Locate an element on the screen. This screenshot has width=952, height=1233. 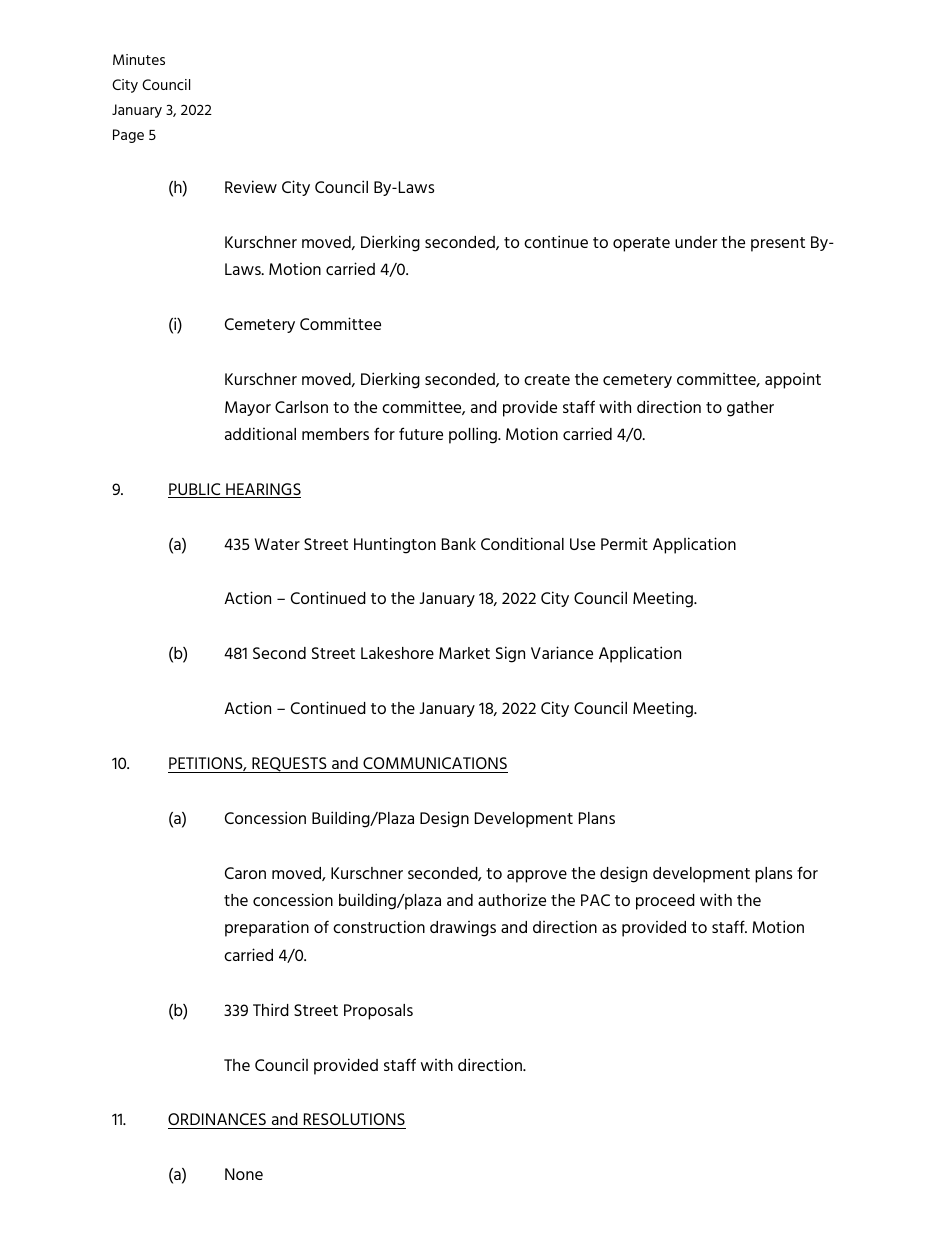
ORDINANCES is located at coordinates (217, 1119).
